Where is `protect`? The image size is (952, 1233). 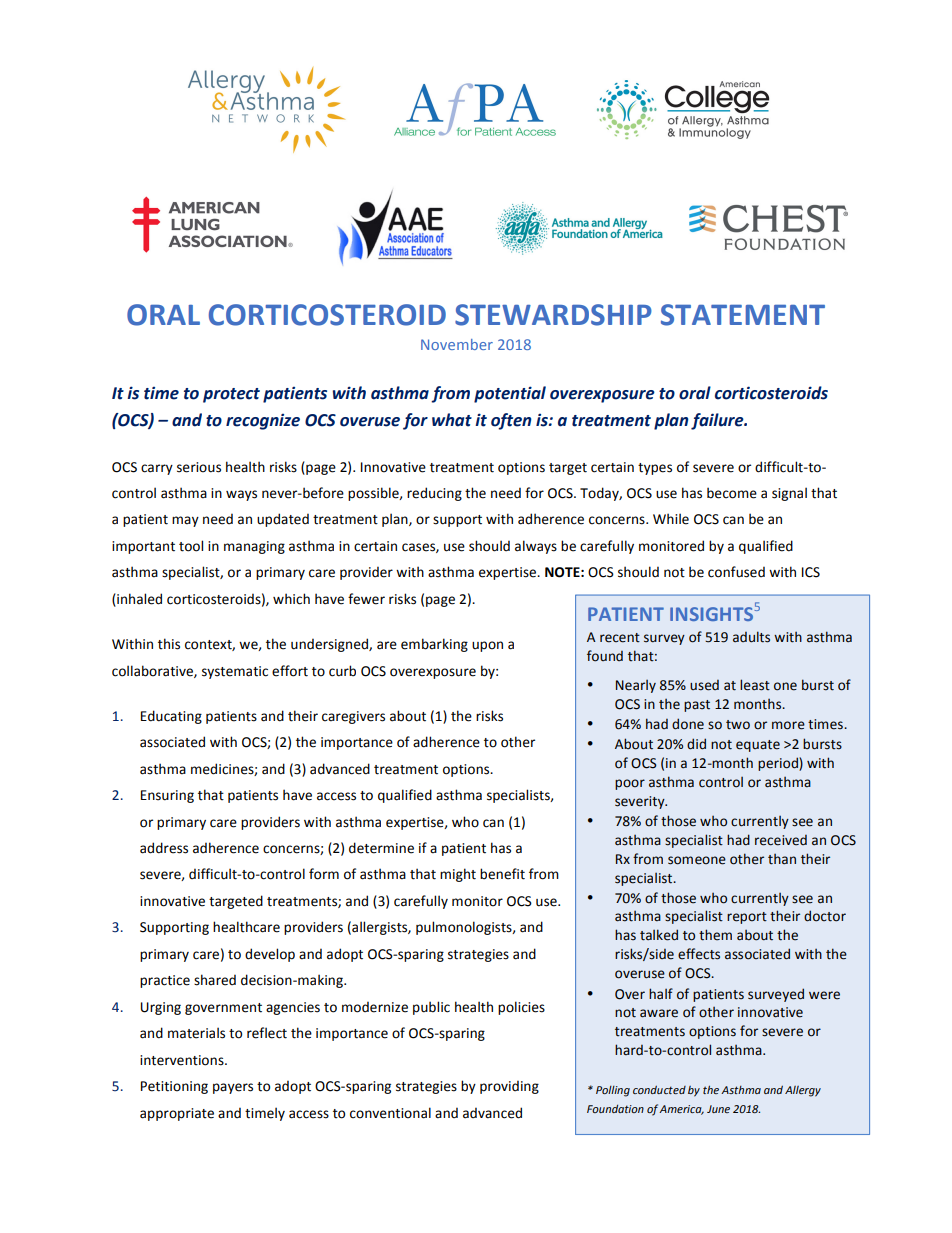 protect is located at coordinates (231, 395).
